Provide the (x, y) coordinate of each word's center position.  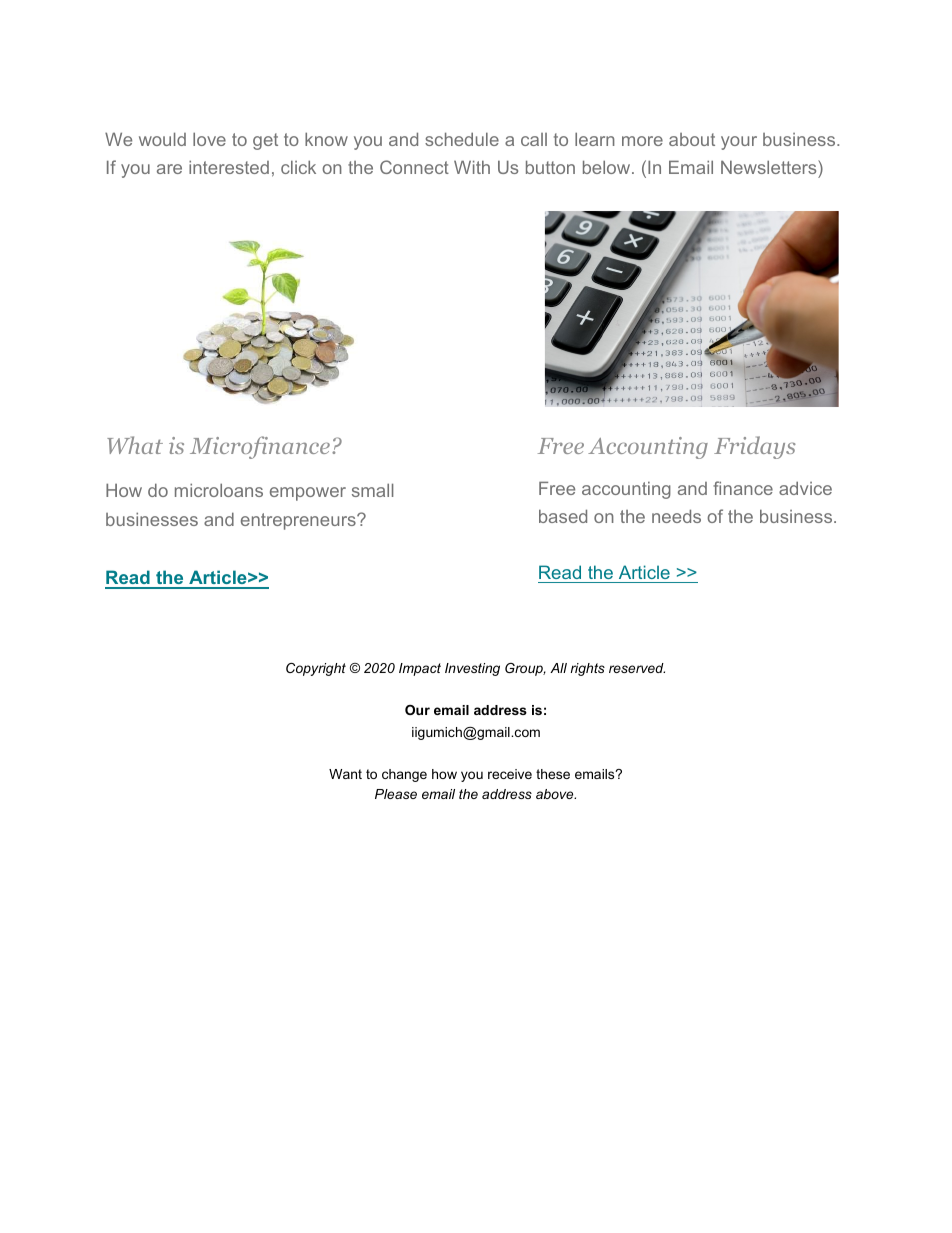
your (739, 143)
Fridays (755, 447)
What (135, 445)
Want (345, 774)
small (372, 490)
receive (510, 774)
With (472, 167)
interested (229, 167)
